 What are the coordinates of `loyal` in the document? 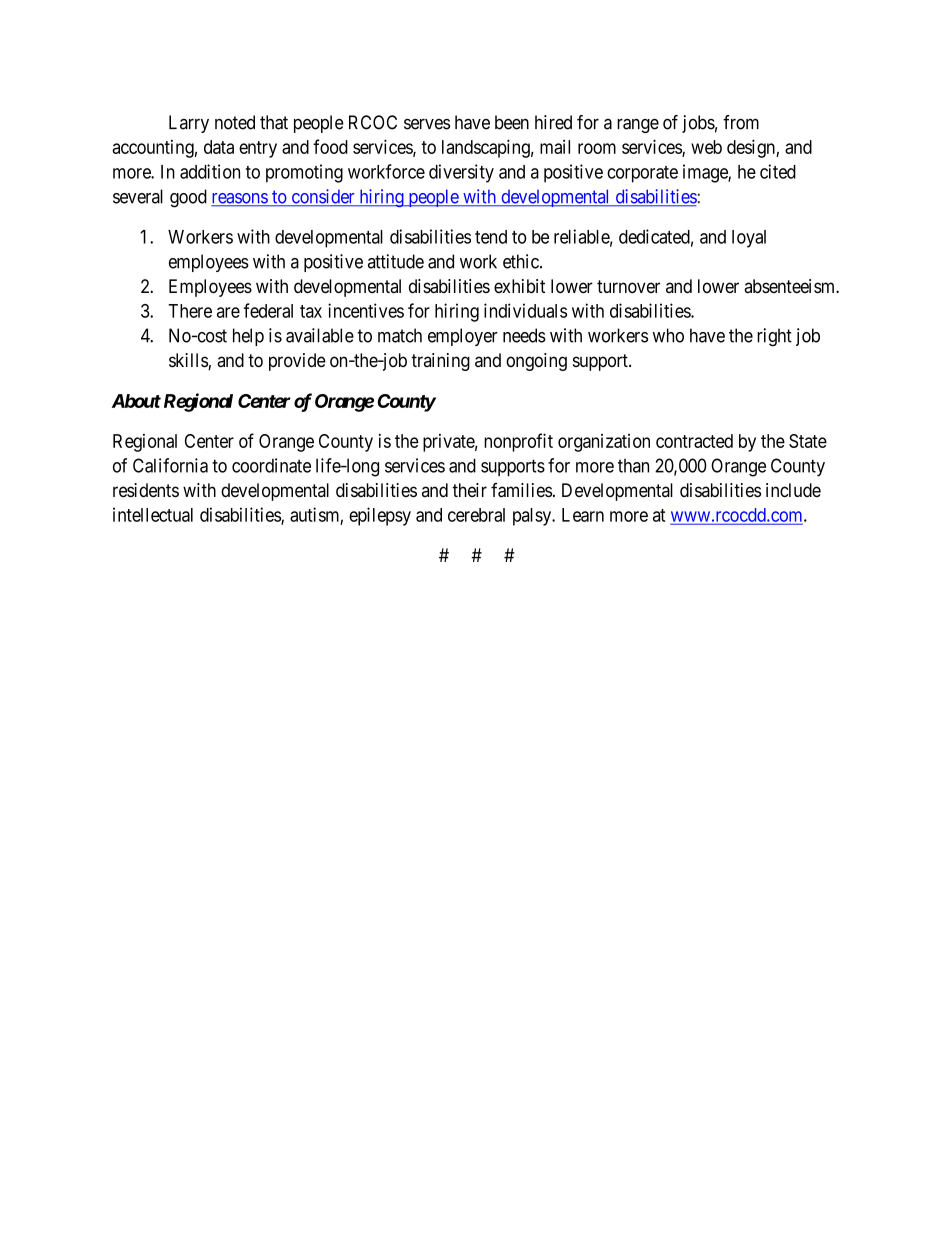 It's located at (749, 239).
